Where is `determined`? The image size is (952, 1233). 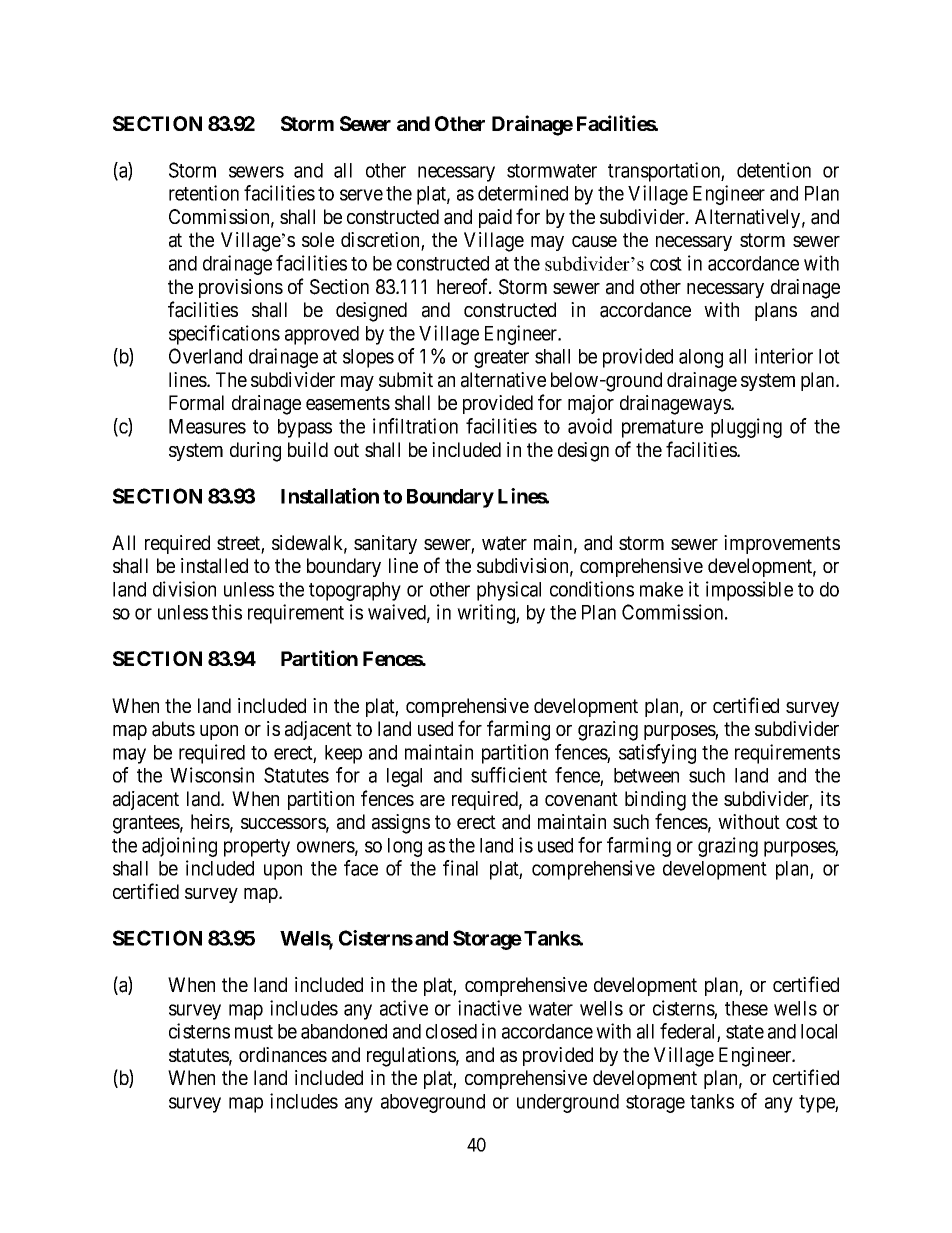 determined is located at coordinates (523, 193).
